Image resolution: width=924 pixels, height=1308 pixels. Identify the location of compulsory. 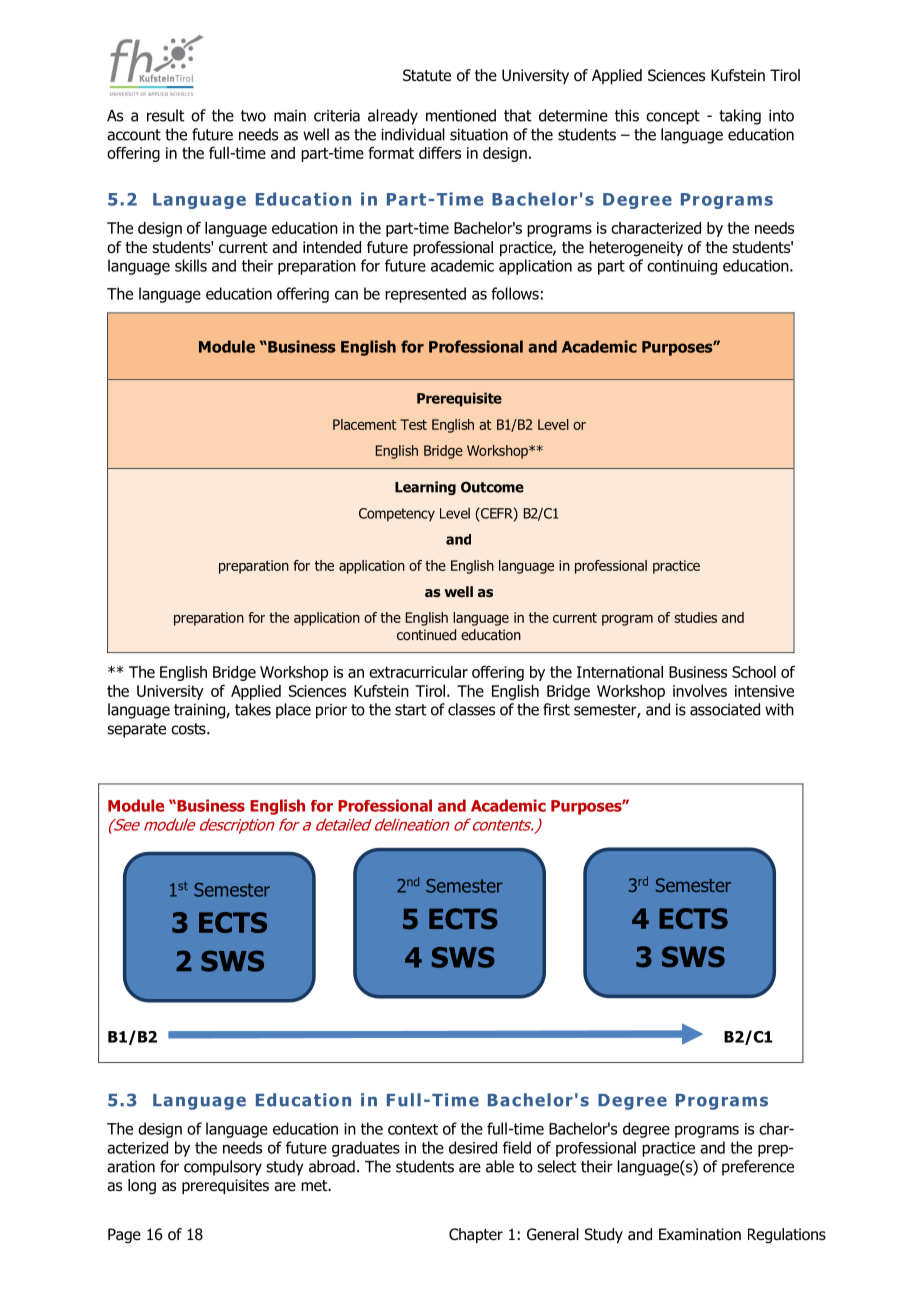
(223, 1168).
